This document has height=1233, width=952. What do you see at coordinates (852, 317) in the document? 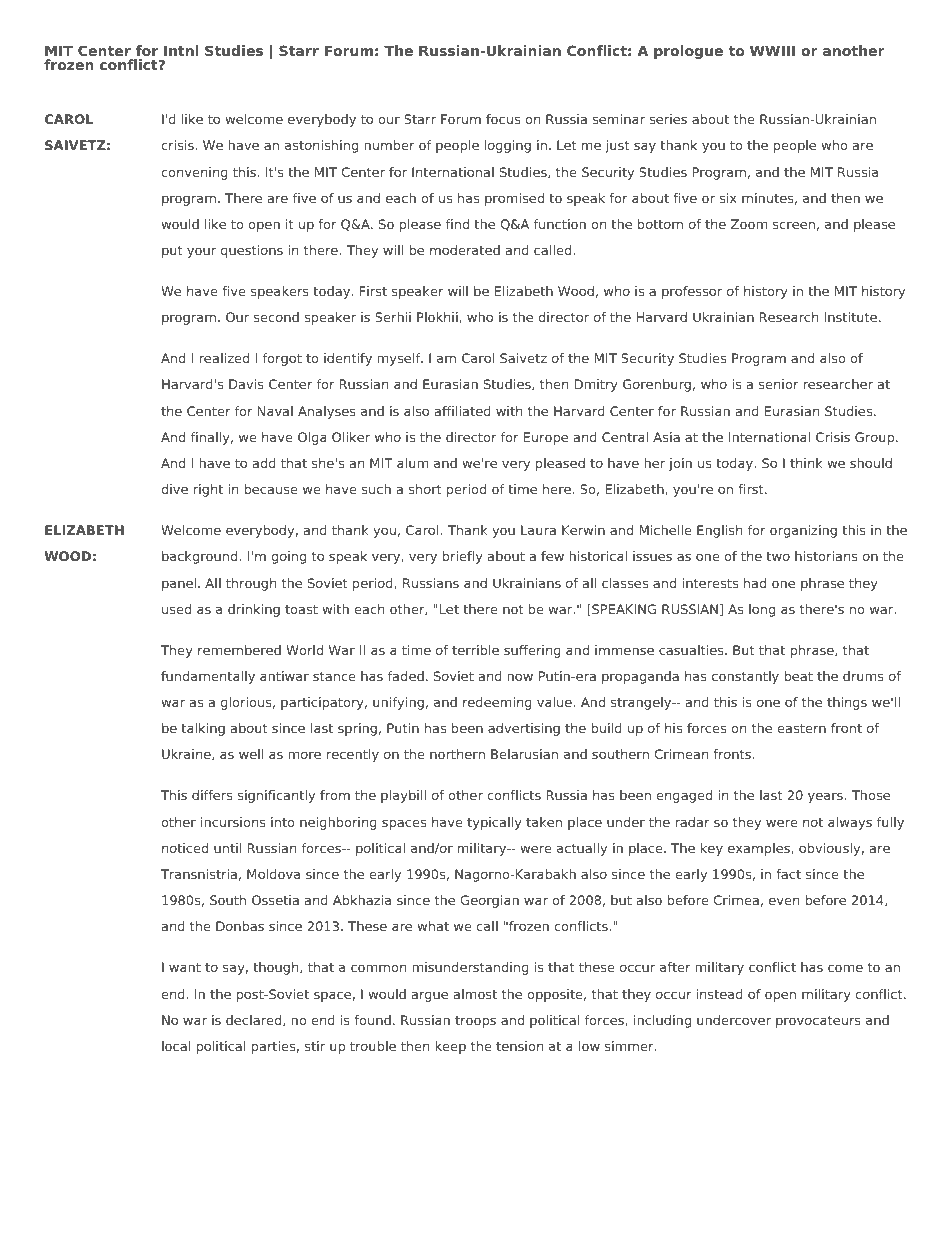
I see `Institute` at bounding box center [852, 317].
